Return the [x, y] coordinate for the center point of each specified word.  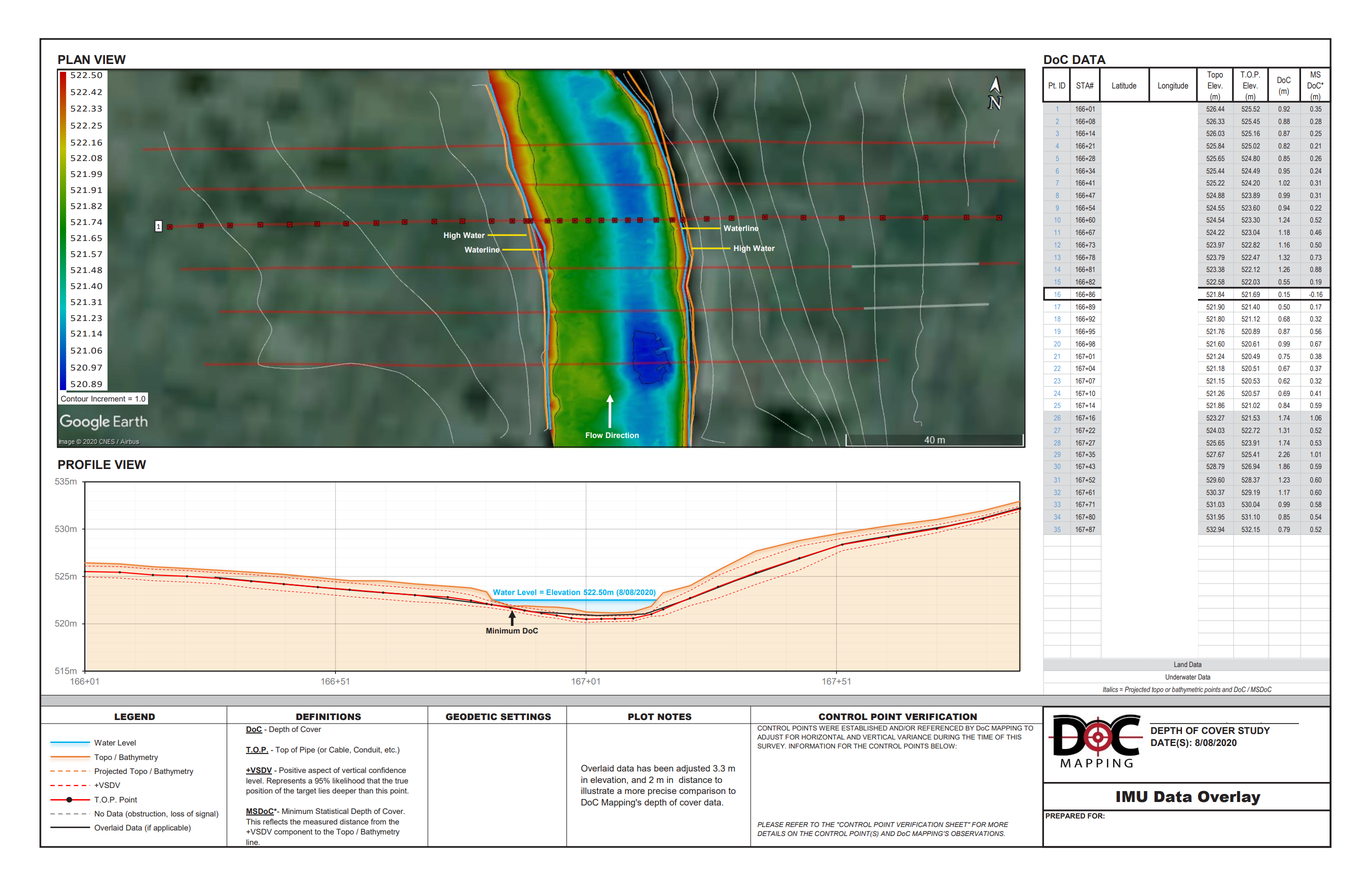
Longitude [1173, 86]
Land [1181, 665]
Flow [594, 435]
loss [177, 814]
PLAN [74, 59]
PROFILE [84, 465]
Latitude [1124, 85]
